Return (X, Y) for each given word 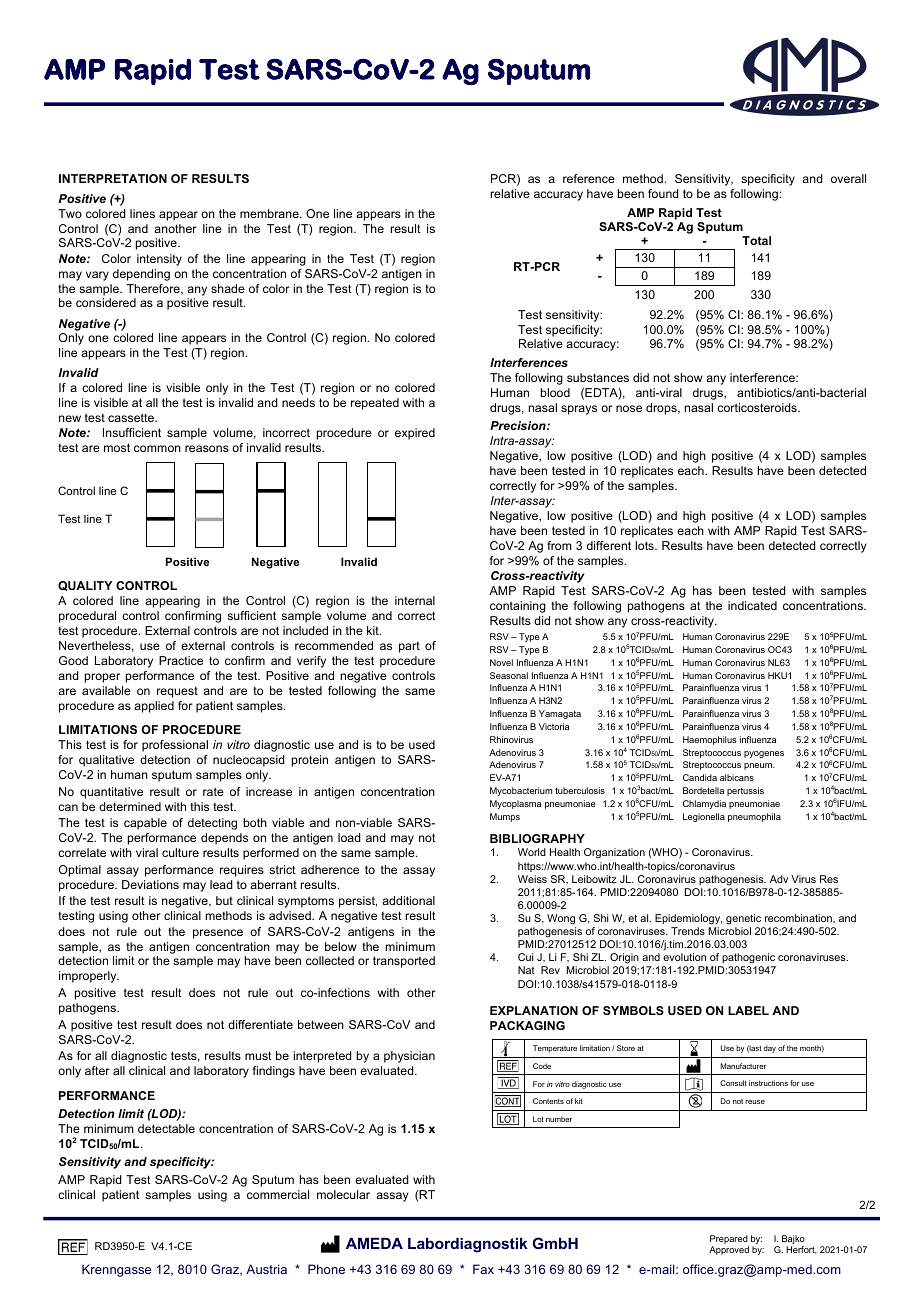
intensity (159, 260)
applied (154, 707)
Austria (266, 1269)
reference (589, 178)
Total (756, 240)
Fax (483, 1269)
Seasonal (509, 675)
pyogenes (764, 754)
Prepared (729, 1241)
